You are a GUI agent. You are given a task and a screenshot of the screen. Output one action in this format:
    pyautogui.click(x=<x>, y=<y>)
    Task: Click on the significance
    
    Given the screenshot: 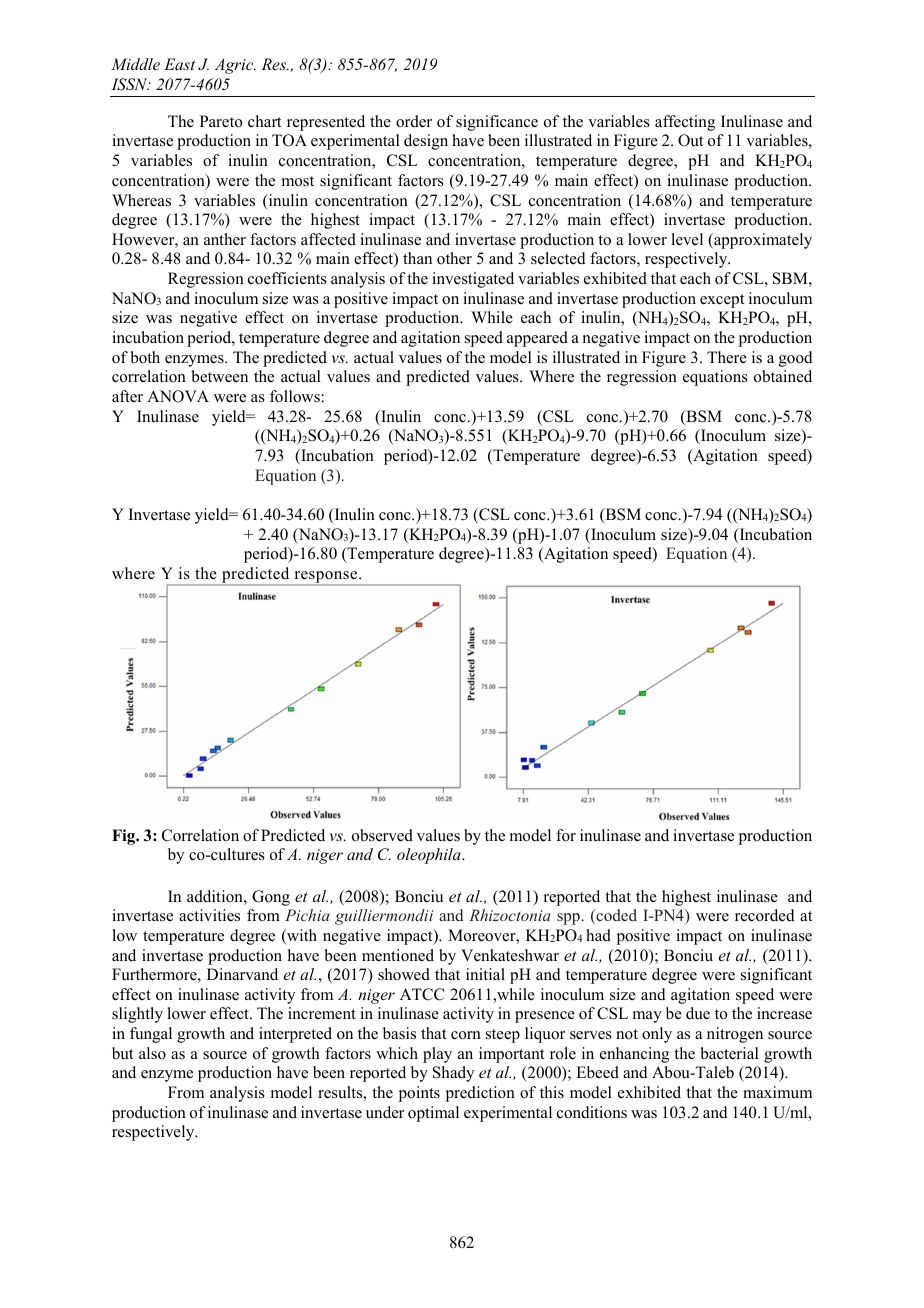 What is the action you would take?
    pyautogui.click(x=497, y=123)
